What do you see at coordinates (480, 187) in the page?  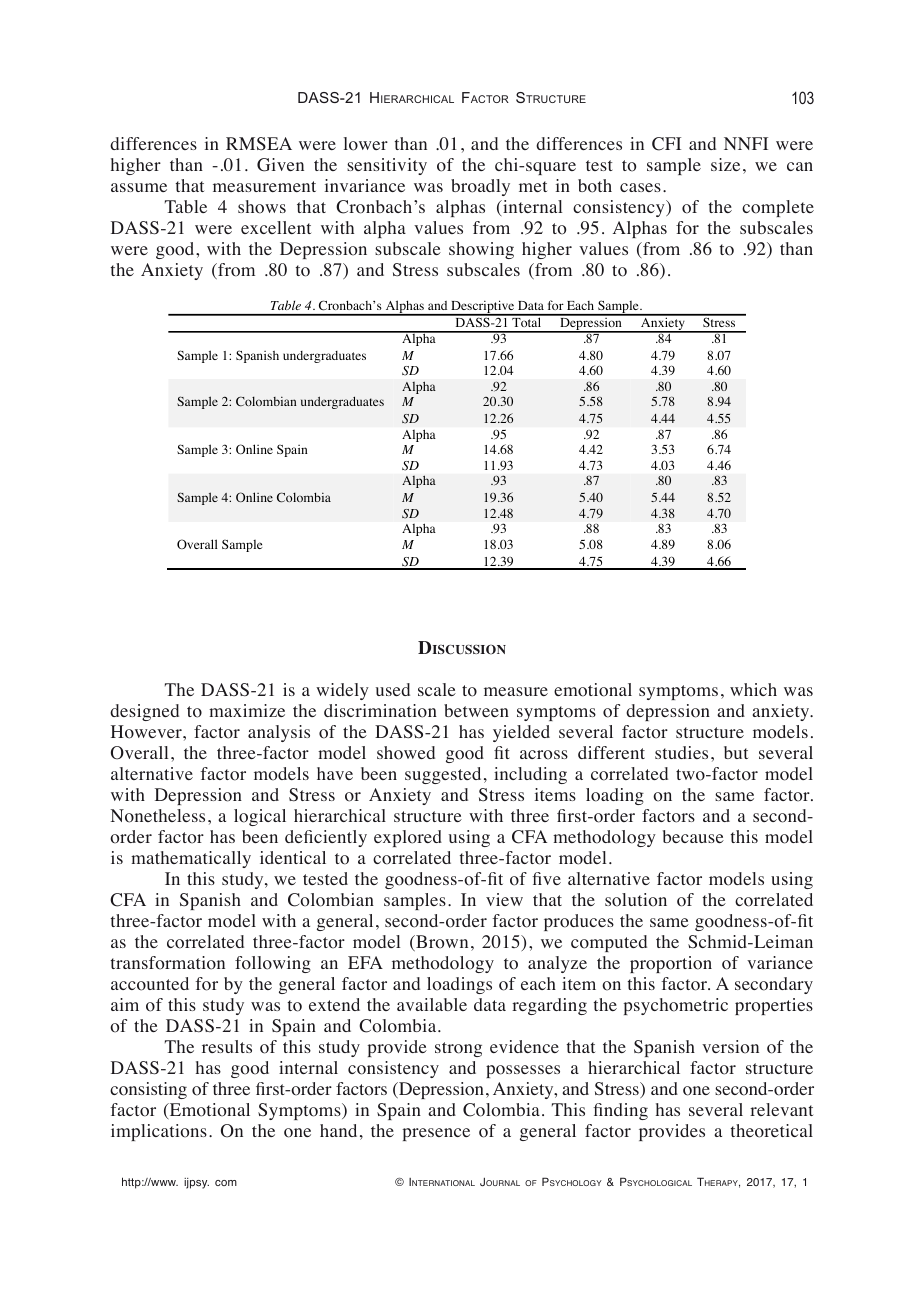 I see `broadly` at bounding box center [480, 187].
